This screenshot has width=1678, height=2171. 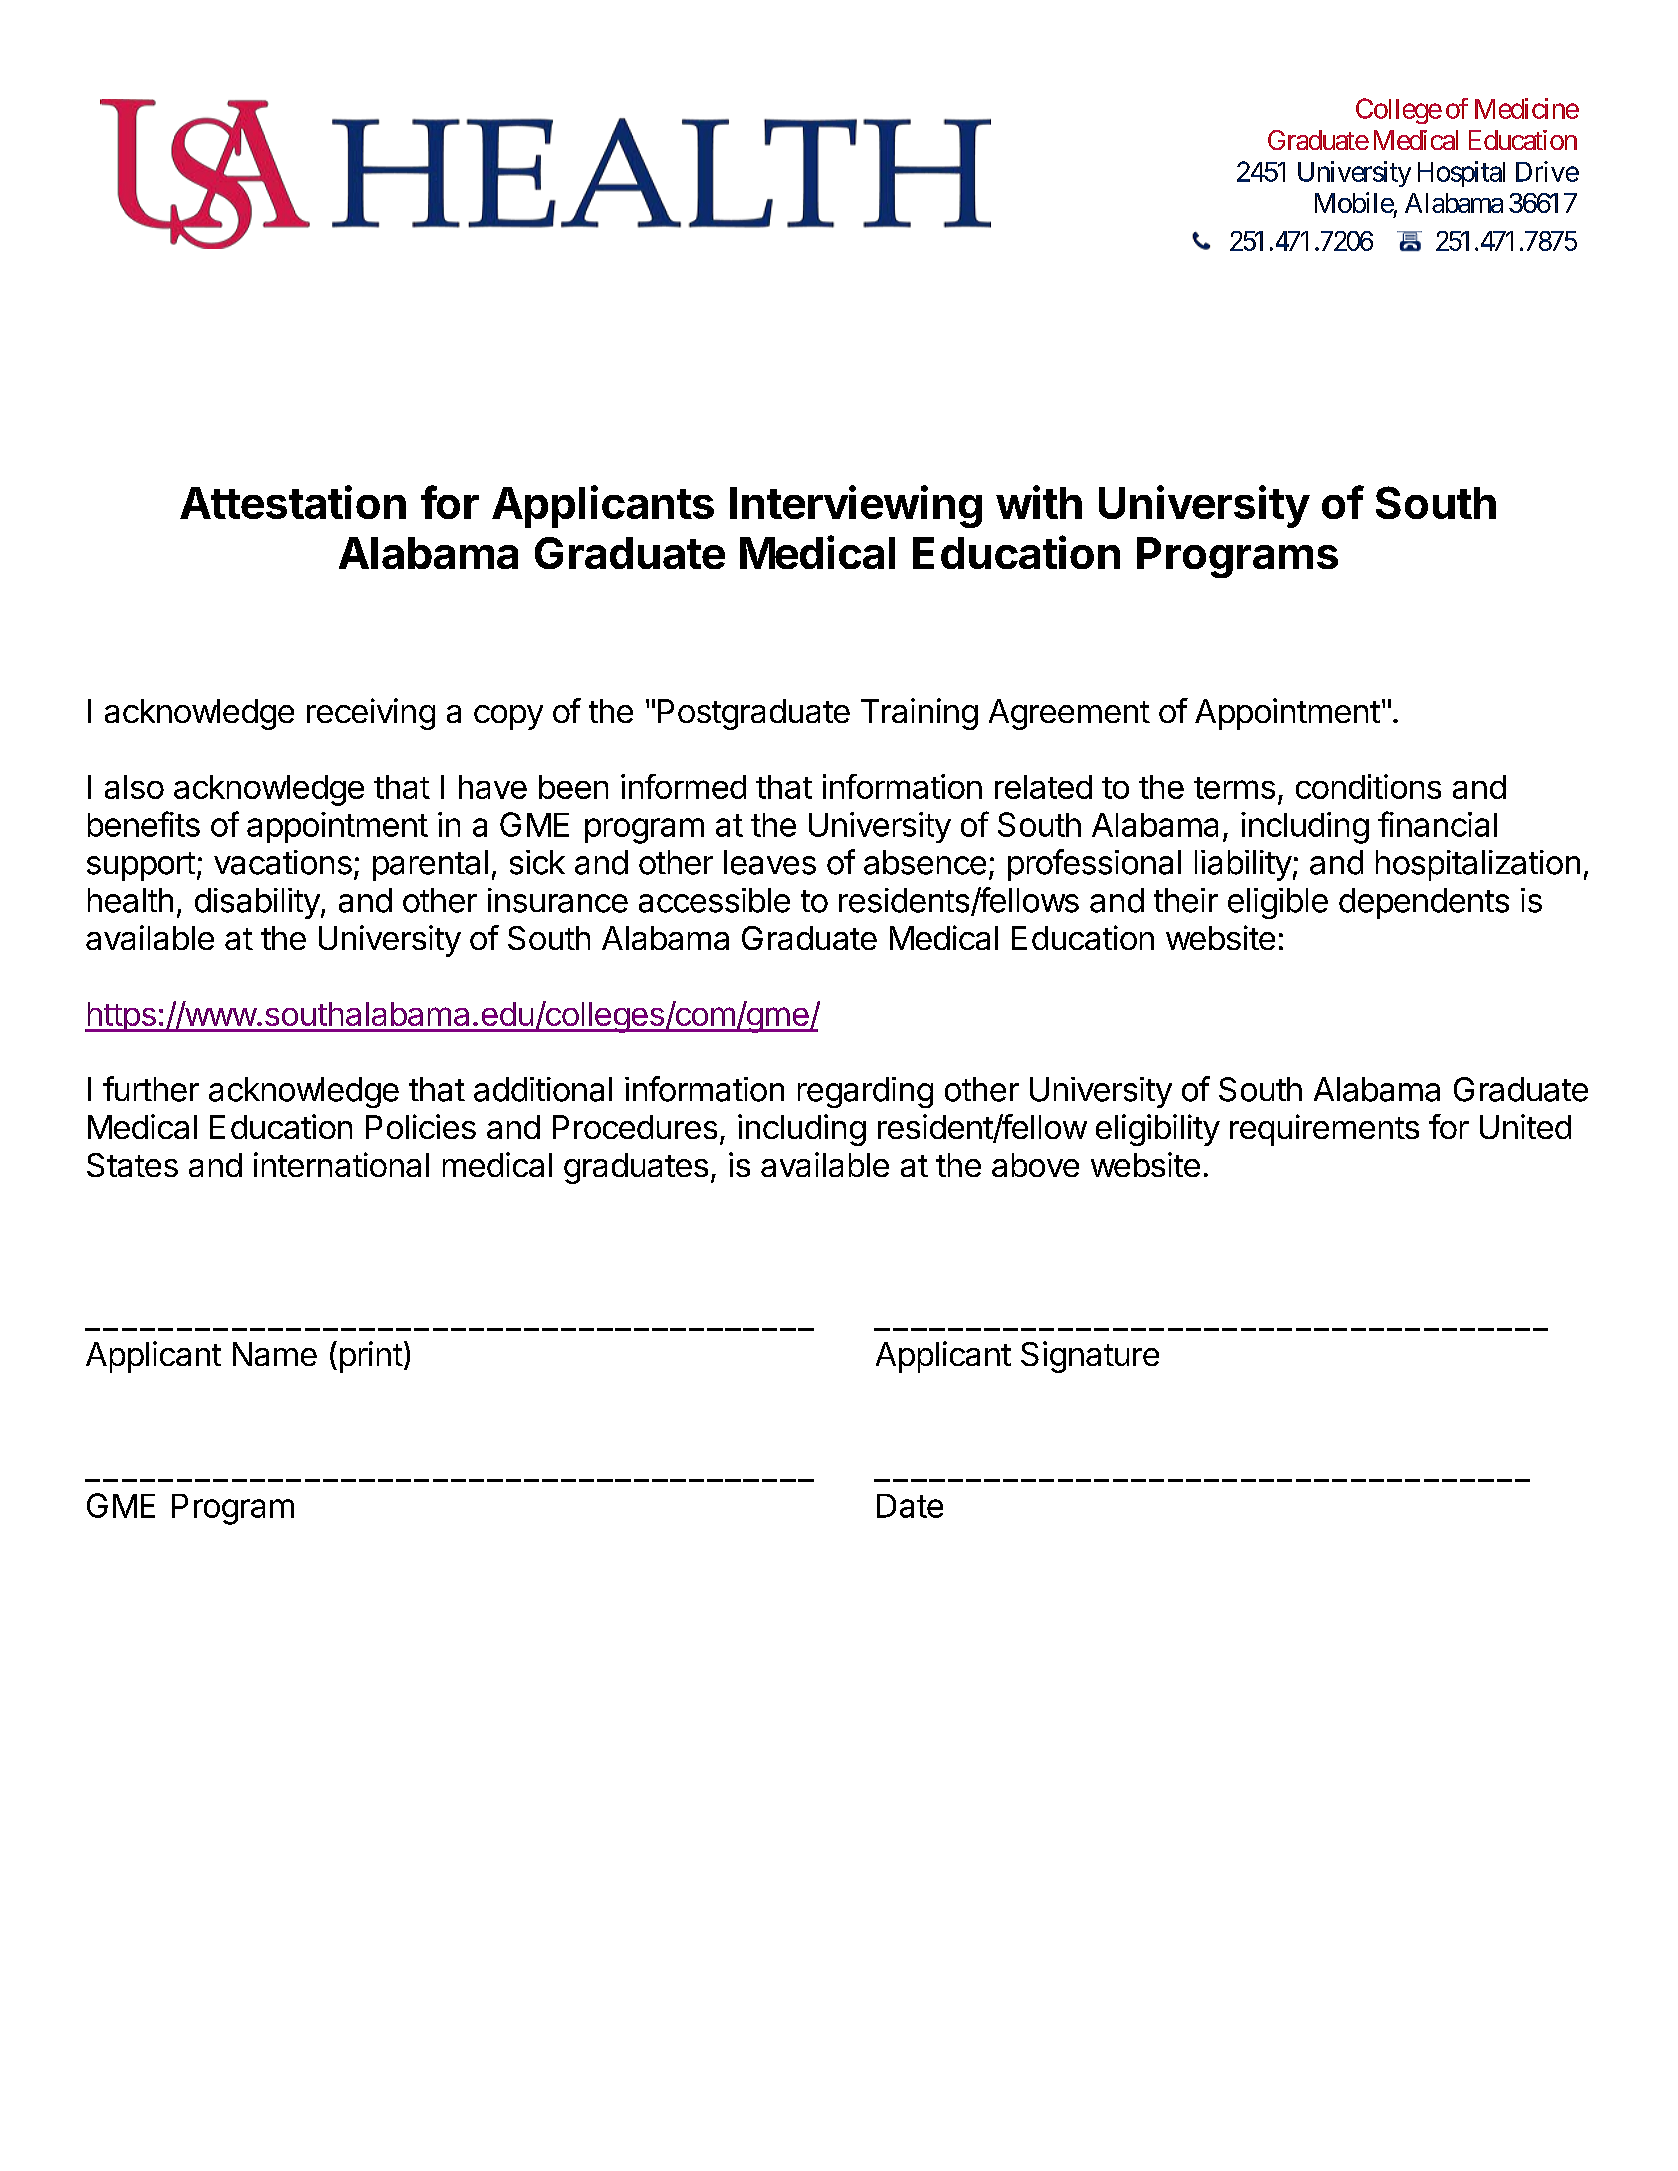 What do you see at coordinates (421, 1126) in the screenshot?
I see `Policies` at bounding box center [421, 1126].
